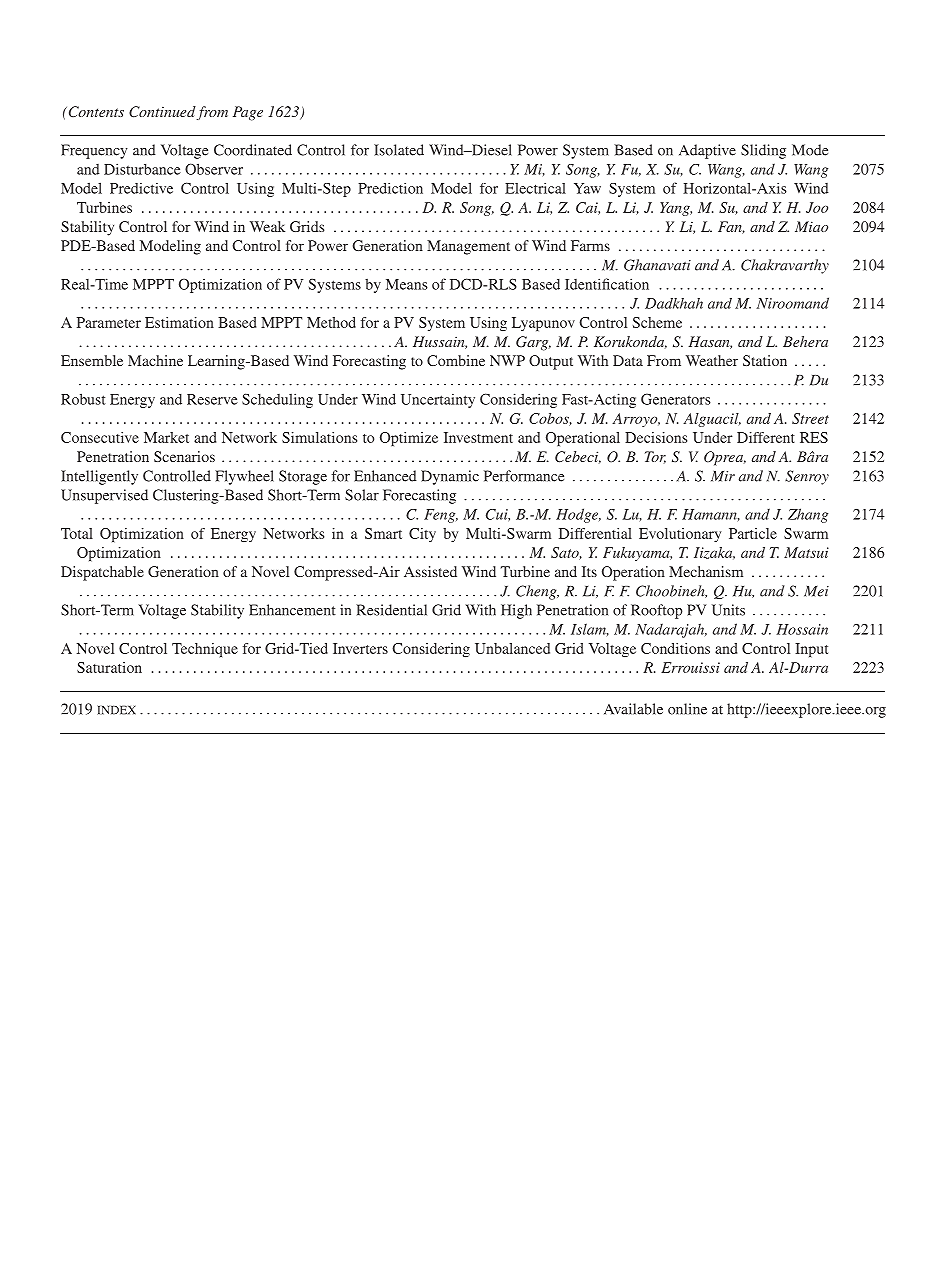 This screenshot has width=952, height=1270. Describe the element at coordinates (116, 710) in the screenshot. I see `INDEX` at that location.
